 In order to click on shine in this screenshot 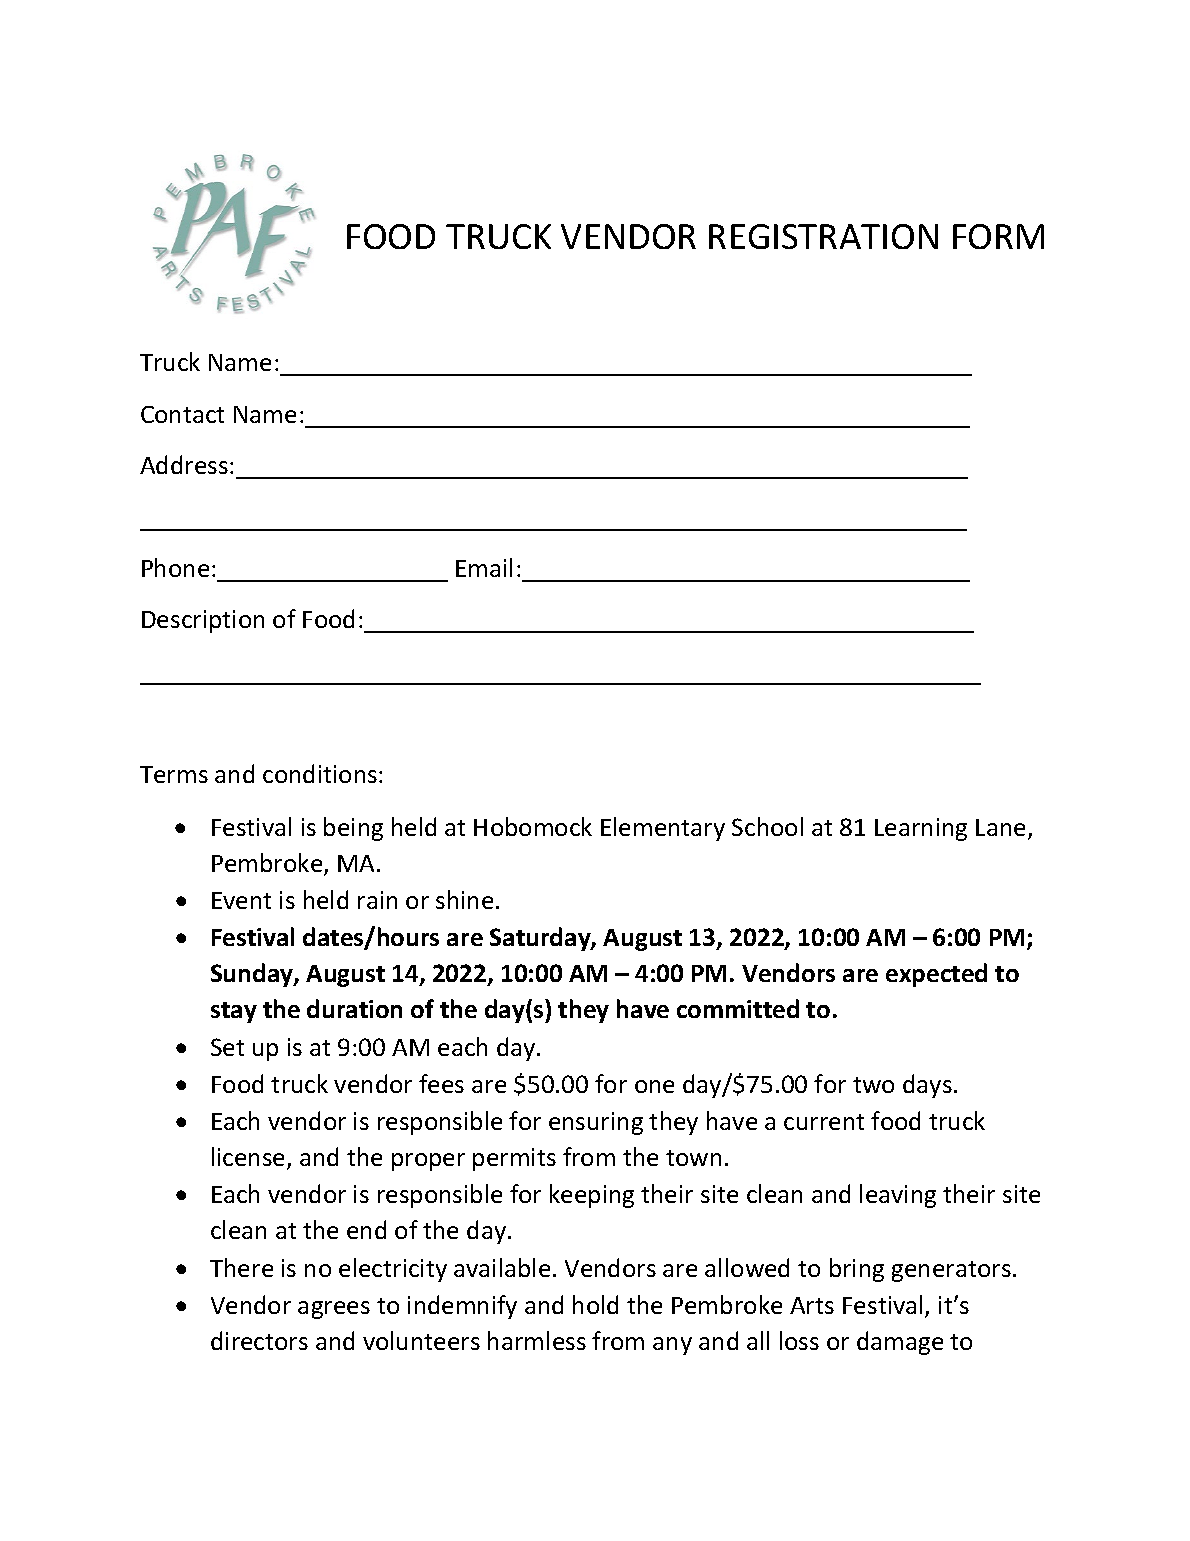, I will do `click(464, 899)`.
